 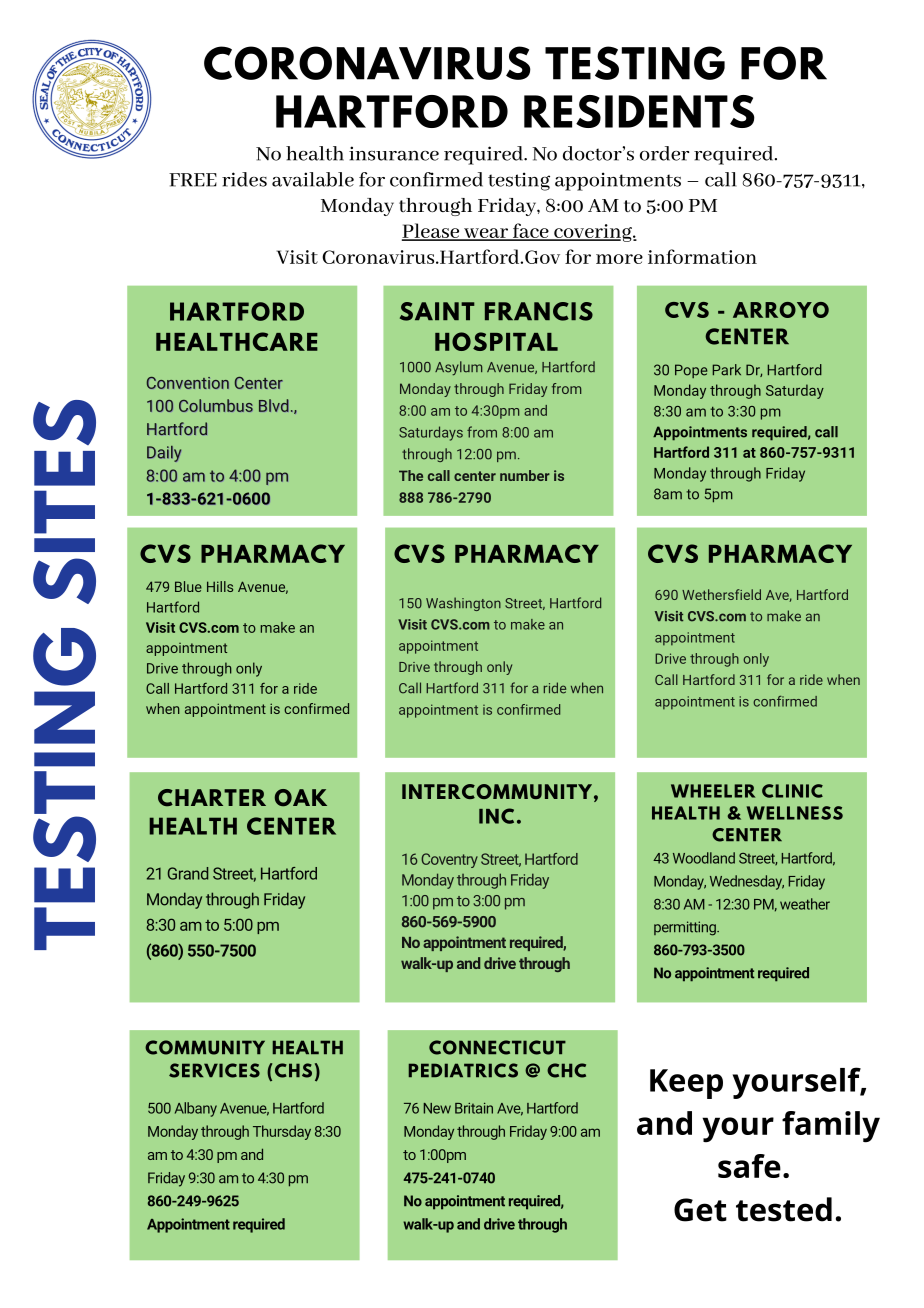 I want to click on FREE, so click(x=193, y=180).
